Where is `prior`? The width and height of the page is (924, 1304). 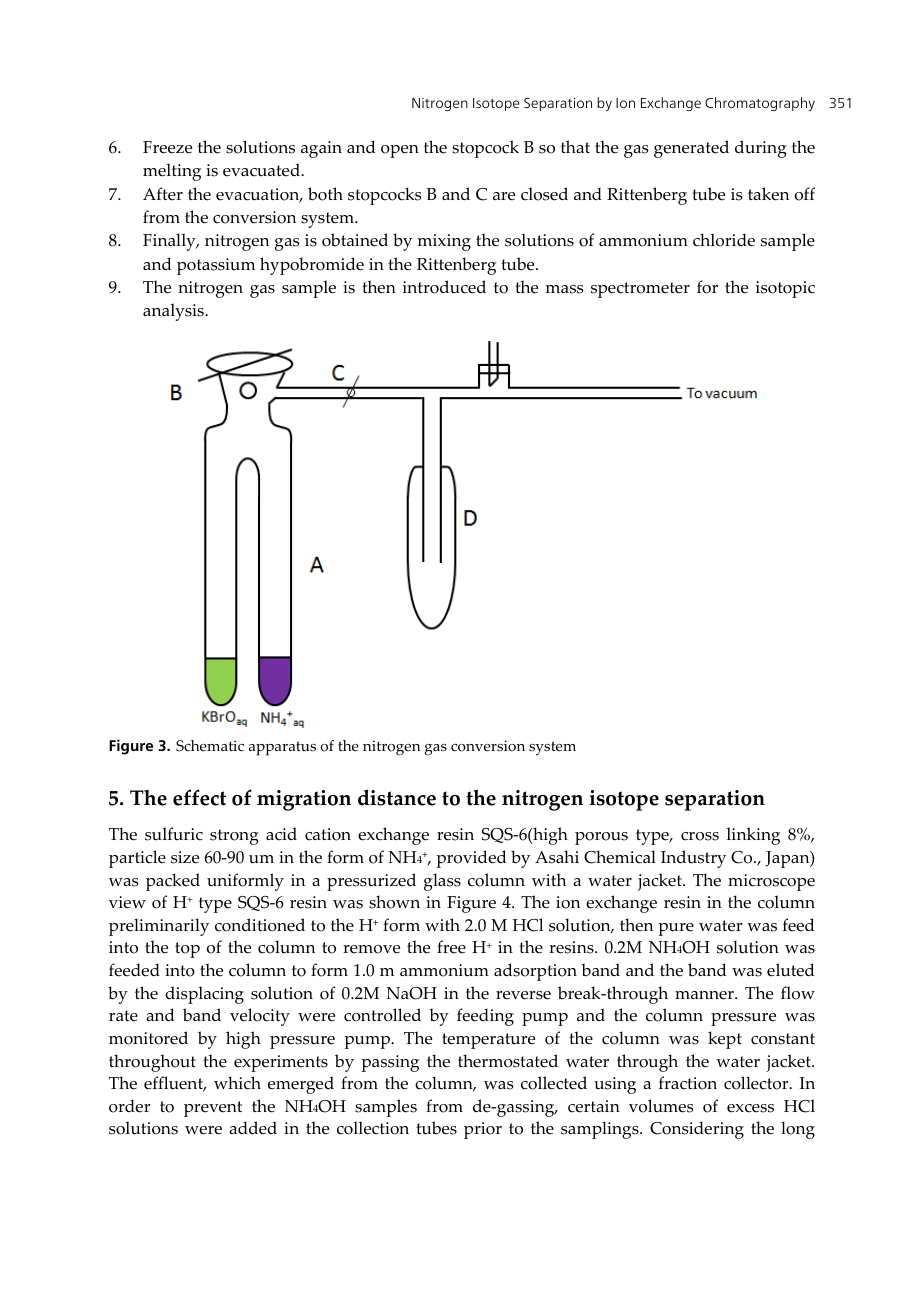 prior is located at coordinates (483, 1130).
